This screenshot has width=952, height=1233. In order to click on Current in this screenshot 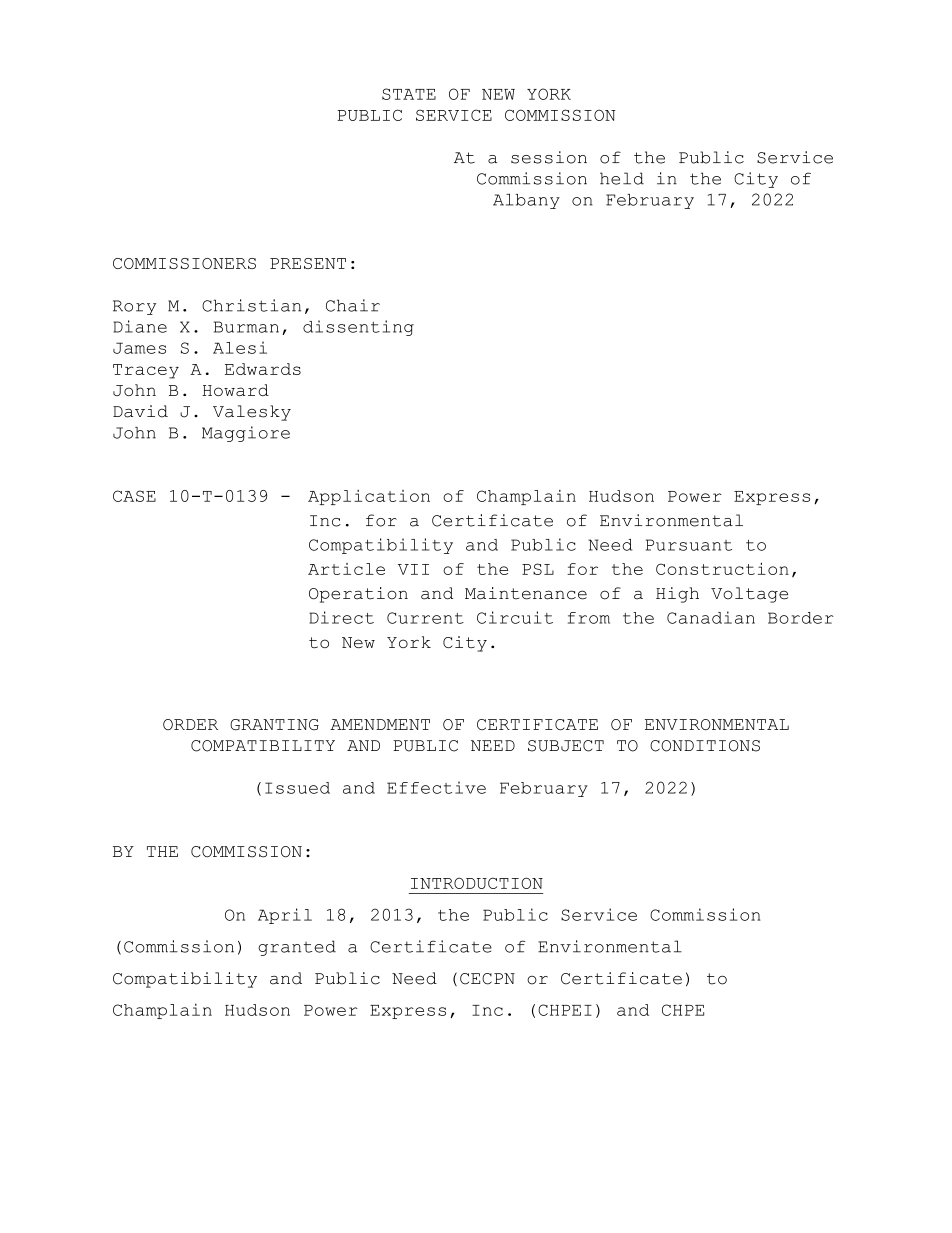, I will do `click(425, 618)`.
